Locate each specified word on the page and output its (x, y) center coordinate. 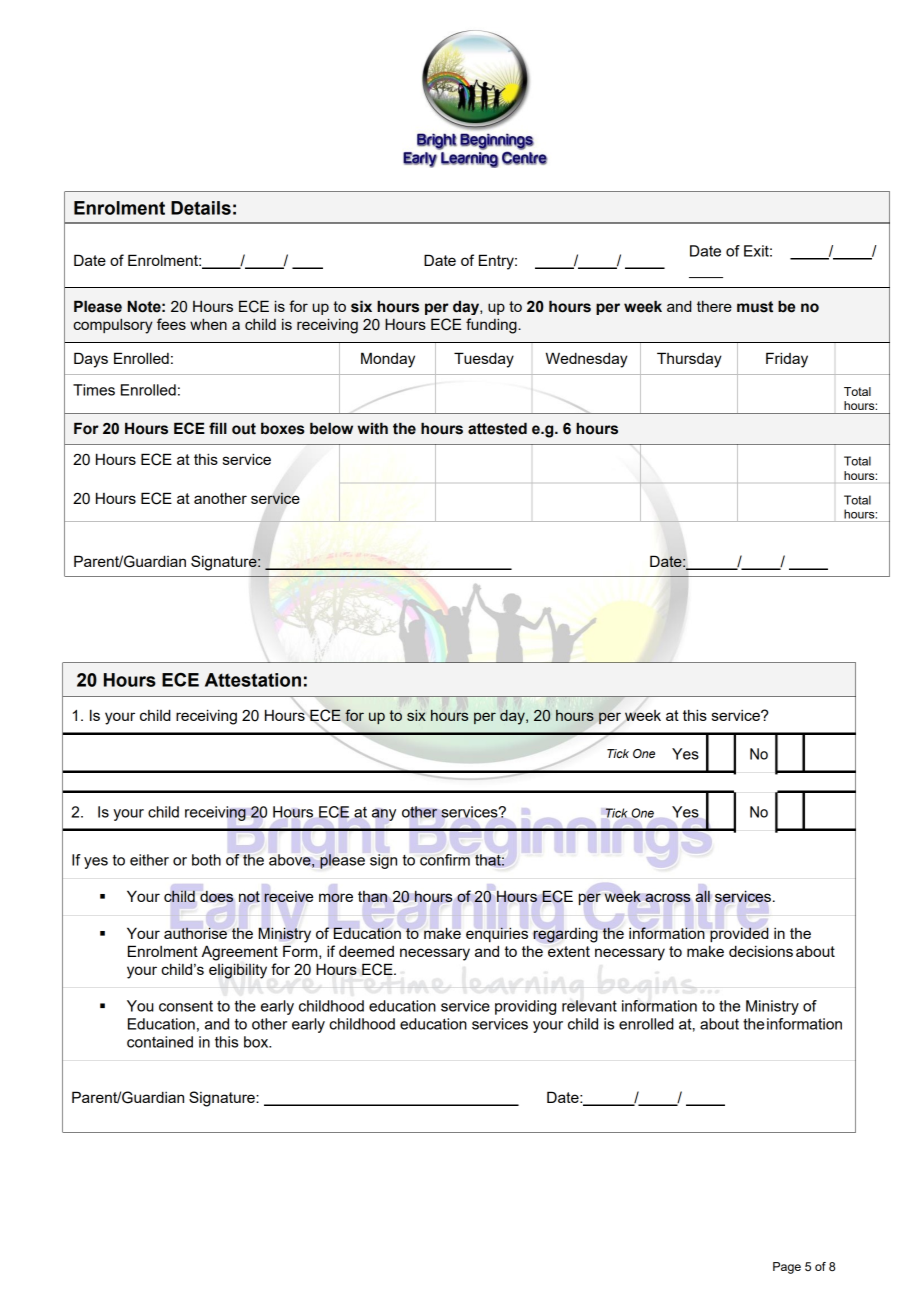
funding (492, 326)
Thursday (689, 360)
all (703, 896)
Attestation (253, 680)
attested (497, 428)
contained (160, 1042)
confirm (445, 860)
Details (201, 208)
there (714, 306)
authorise (195, 933)
